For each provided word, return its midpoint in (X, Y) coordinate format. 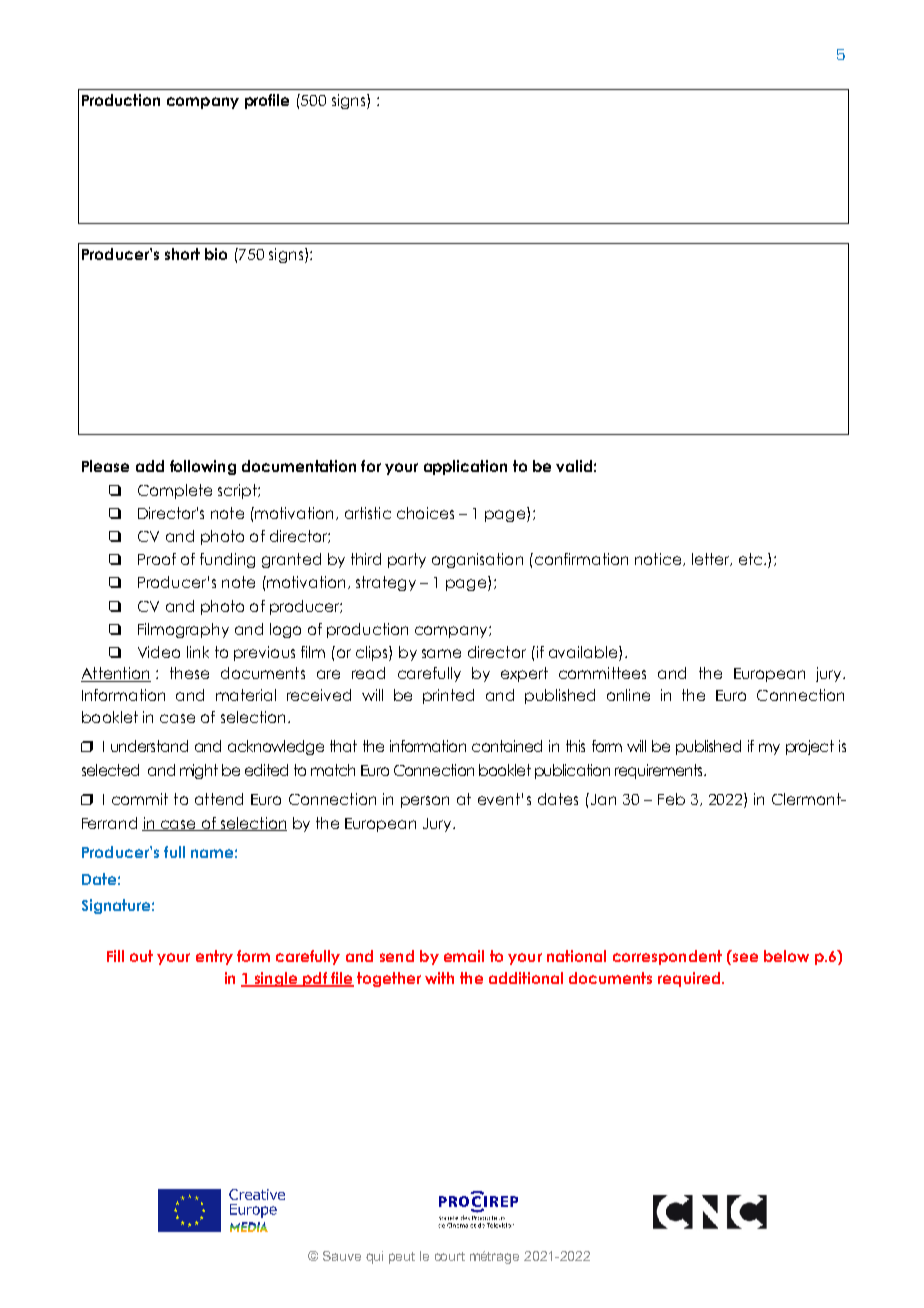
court (450, 1256)
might (199, 771)
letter (712, 559)
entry (214, 957)
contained (507, 746)
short (182, 254)
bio (216, 254)
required (689, 979)
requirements (660, 771)
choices (425, 513)
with (439, 978)
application (465, 467)
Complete (175, 491)
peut (402, 1258)
